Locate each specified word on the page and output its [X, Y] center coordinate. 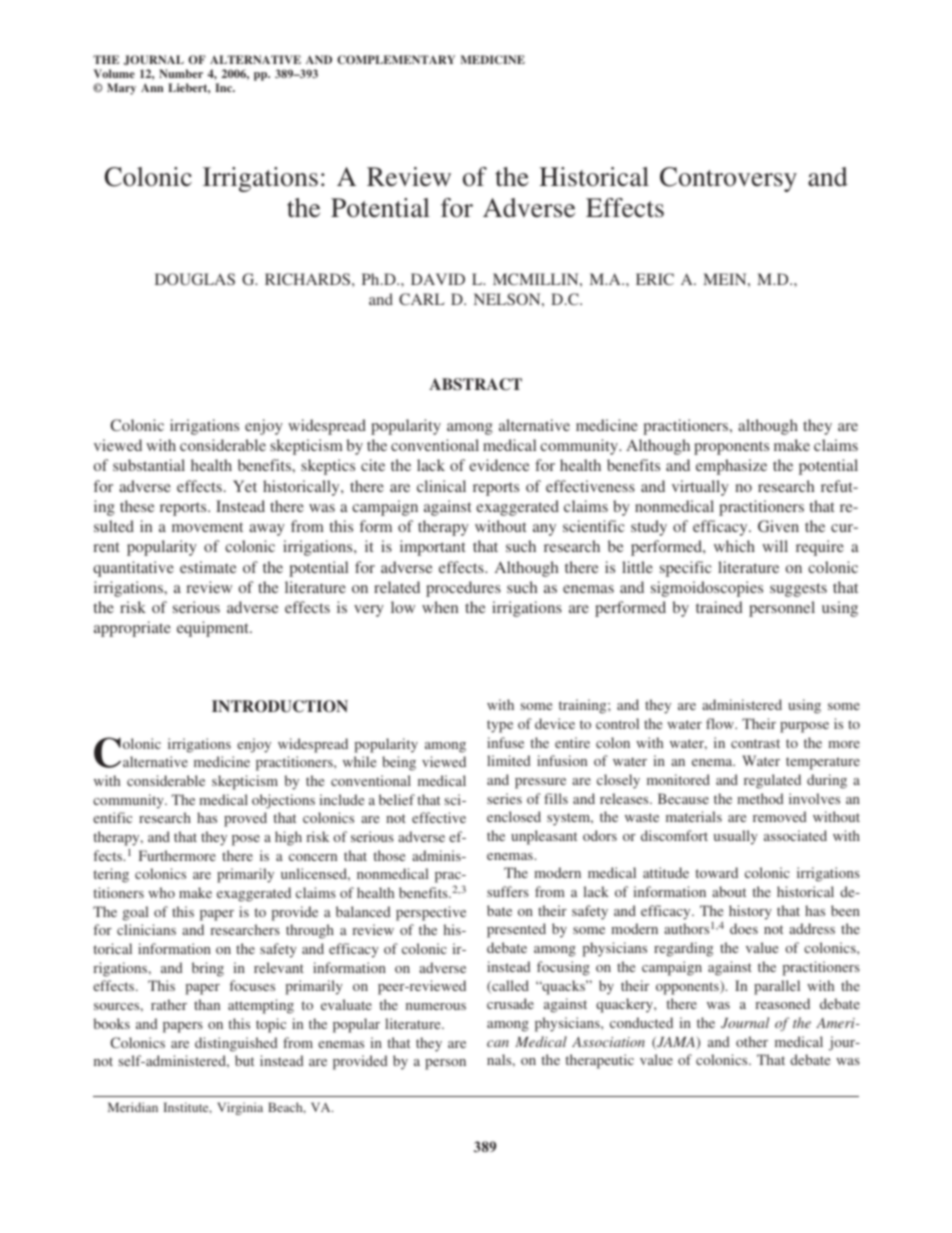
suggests [798, 590]
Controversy [728, 179]
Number [181, 73]
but [244, 1060]
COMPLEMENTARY [396, 59]
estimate [208, 567]
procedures [463, 589]
